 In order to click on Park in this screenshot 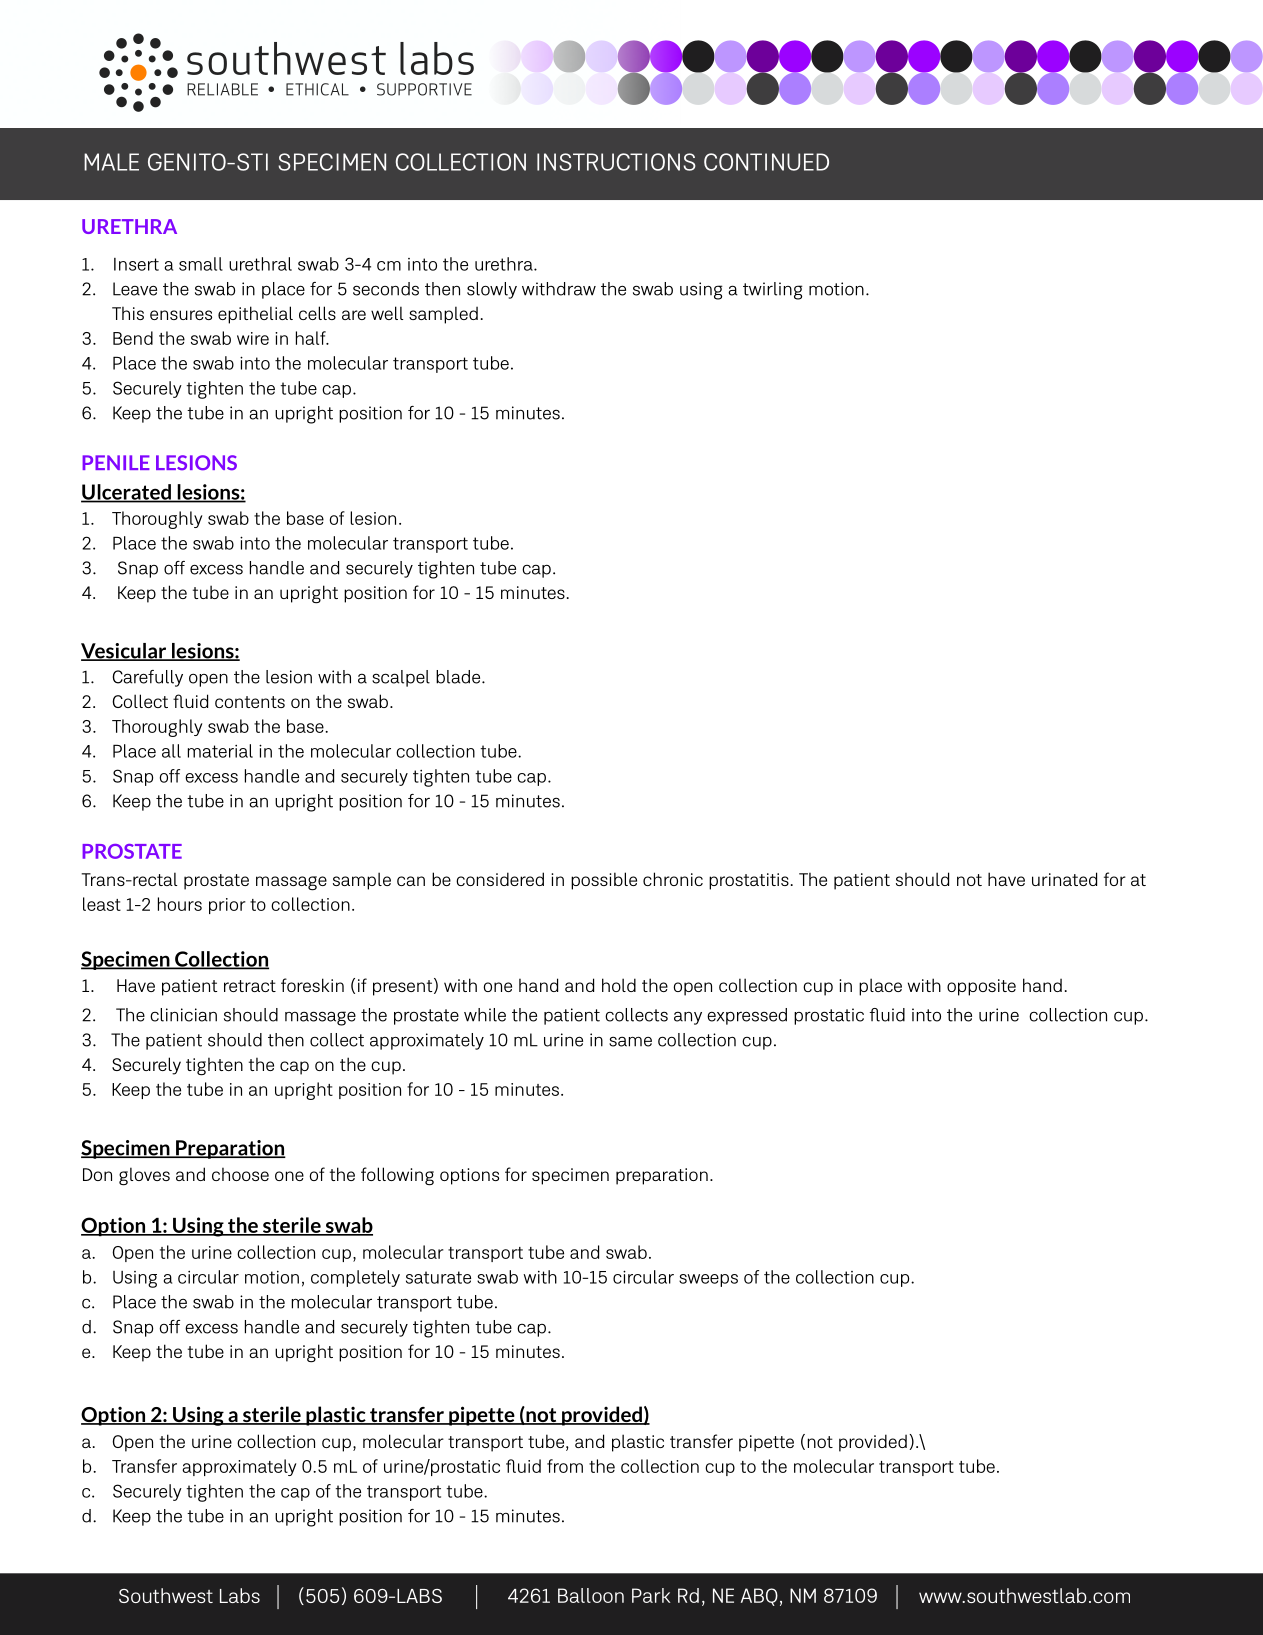, I will do `click(651, 1595)`.
